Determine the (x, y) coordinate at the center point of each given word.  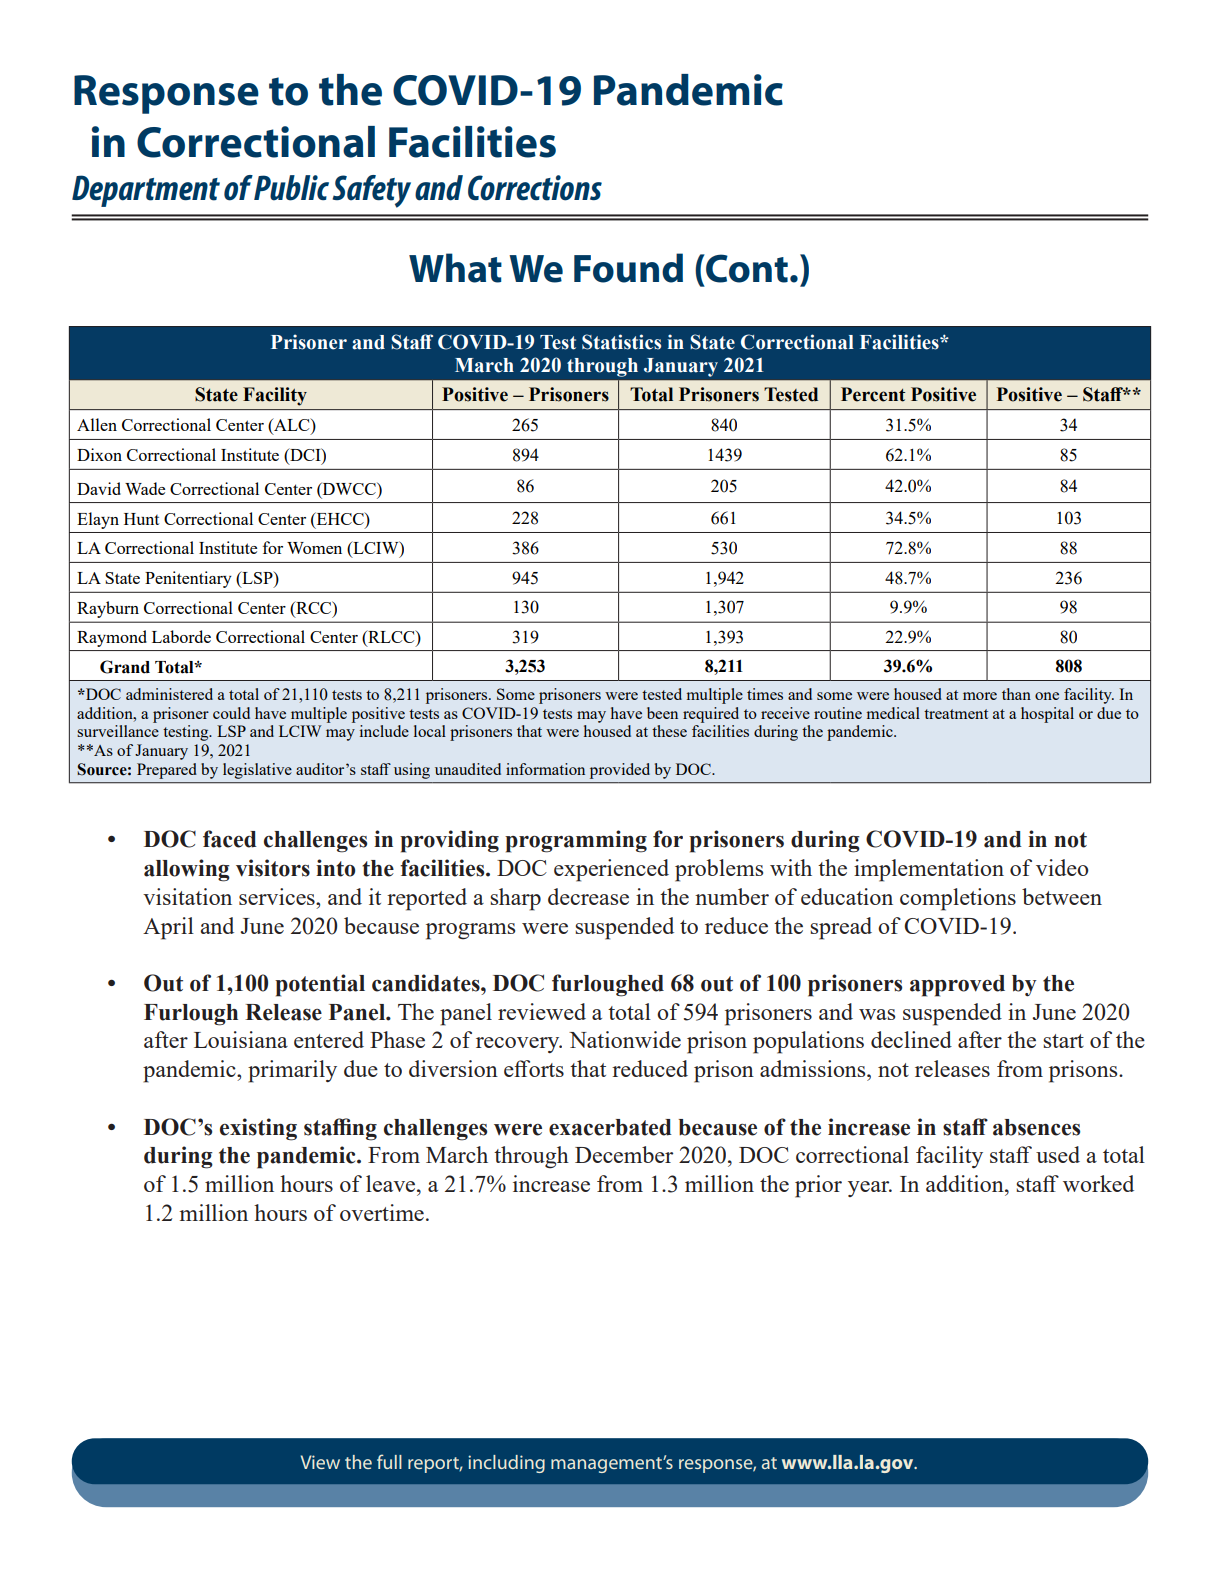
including (506, 1464)
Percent (873, 394)
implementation (929, 870)
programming (576, 841)
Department (146, 191)
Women (314, 548)
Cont (746, 268)
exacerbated (610, 1127)
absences (1036, 1127)
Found (628, 268)
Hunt (141, 519)
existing (258, 1129)
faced (230, 839)
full (389, 1461)
